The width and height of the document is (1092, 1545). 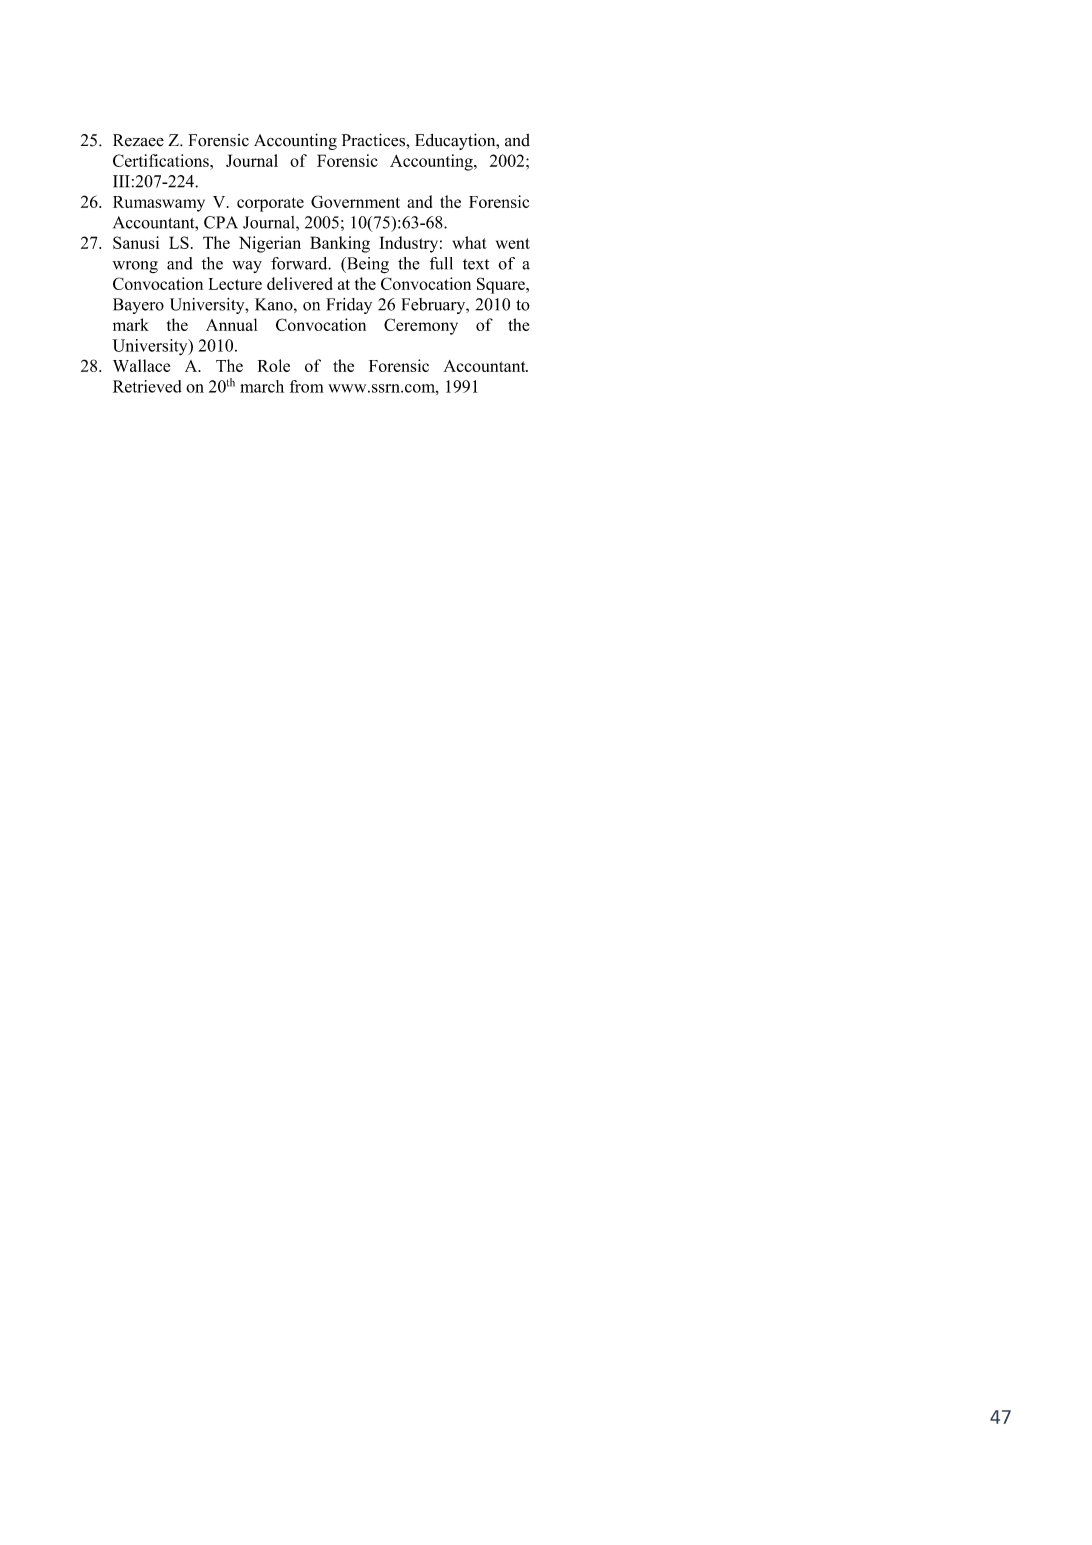 What do you see at coordinates (221, 222) in the document?
I see `CPA` at bounding box center [221, 222].
